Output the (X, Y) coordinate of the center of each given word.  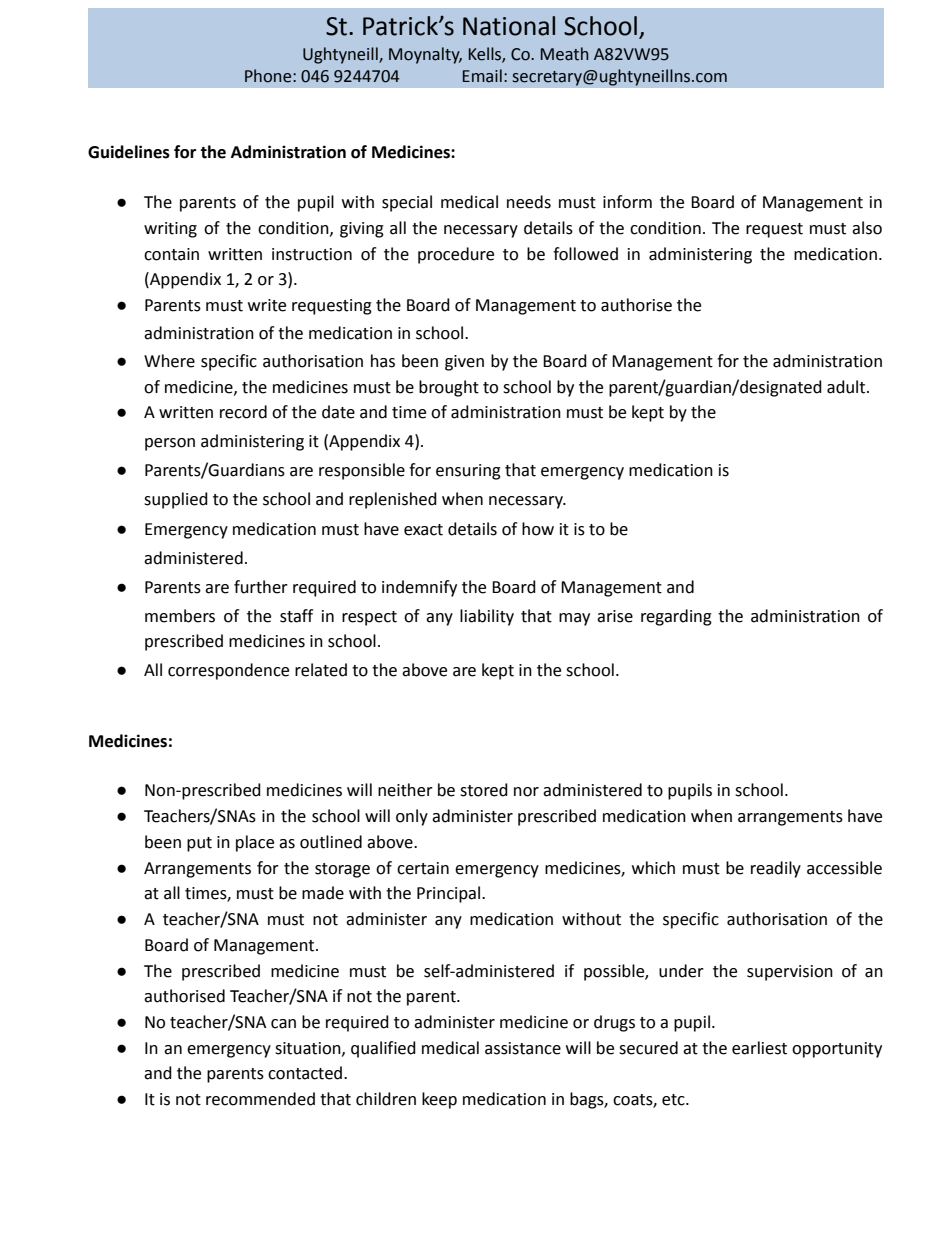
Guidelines (129, 152)
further (261, 587)
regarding (676, 617)
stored (484, 790)
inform (627, 202)
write (267, 305)
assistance (523, 1048)
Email (482, 76)
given (464, 363)
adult (847, 387)
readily (776, 869)
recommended (260, 1099)
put (199, 844)
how (538, 529)
